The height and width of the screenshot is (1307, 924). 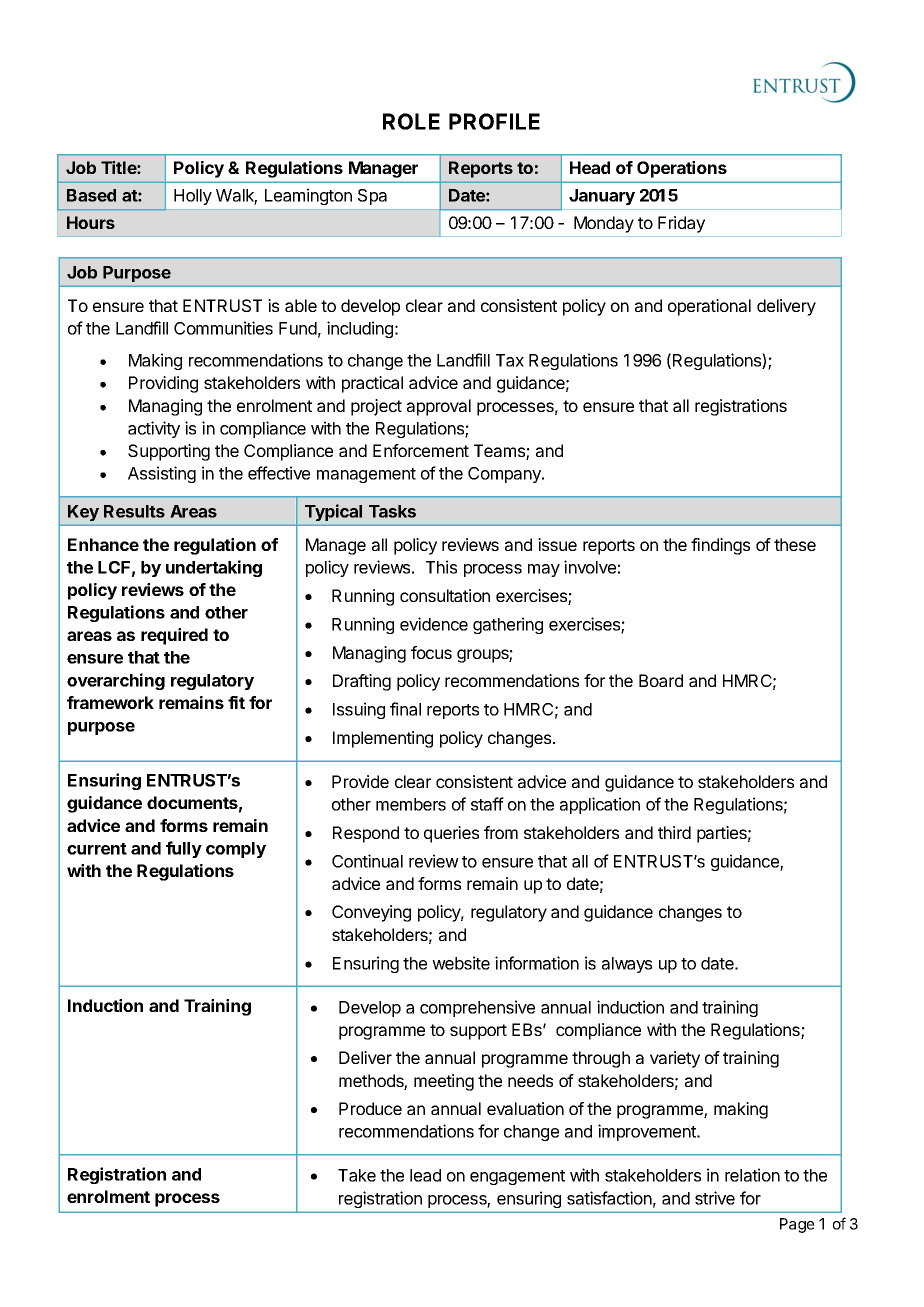 I want to click on lead, so click(x=425, y=1175).
